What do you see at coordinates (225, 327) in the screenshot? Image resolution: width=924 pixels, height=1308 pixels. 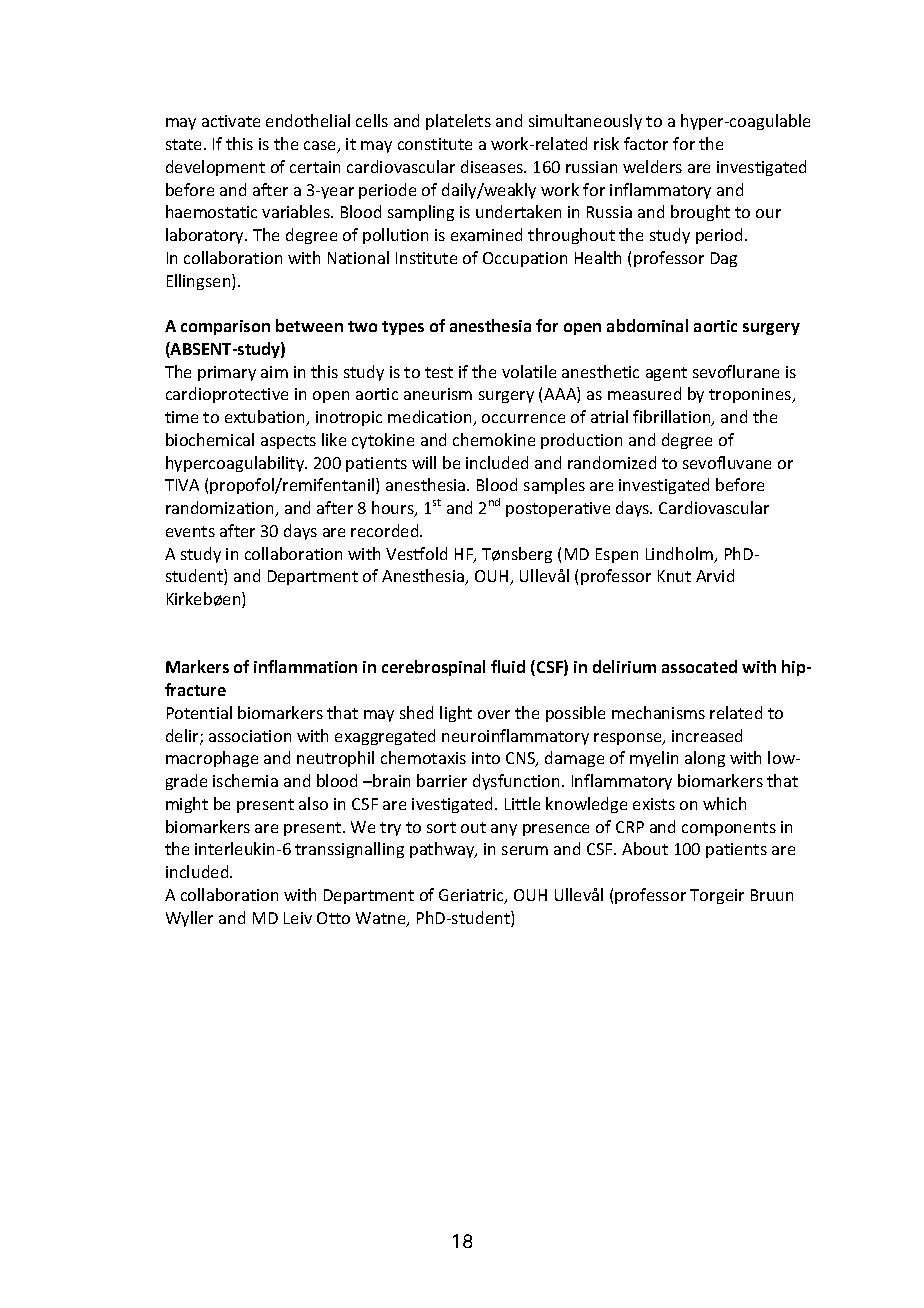 I see `comparison` at bounding box center [225, 327].
